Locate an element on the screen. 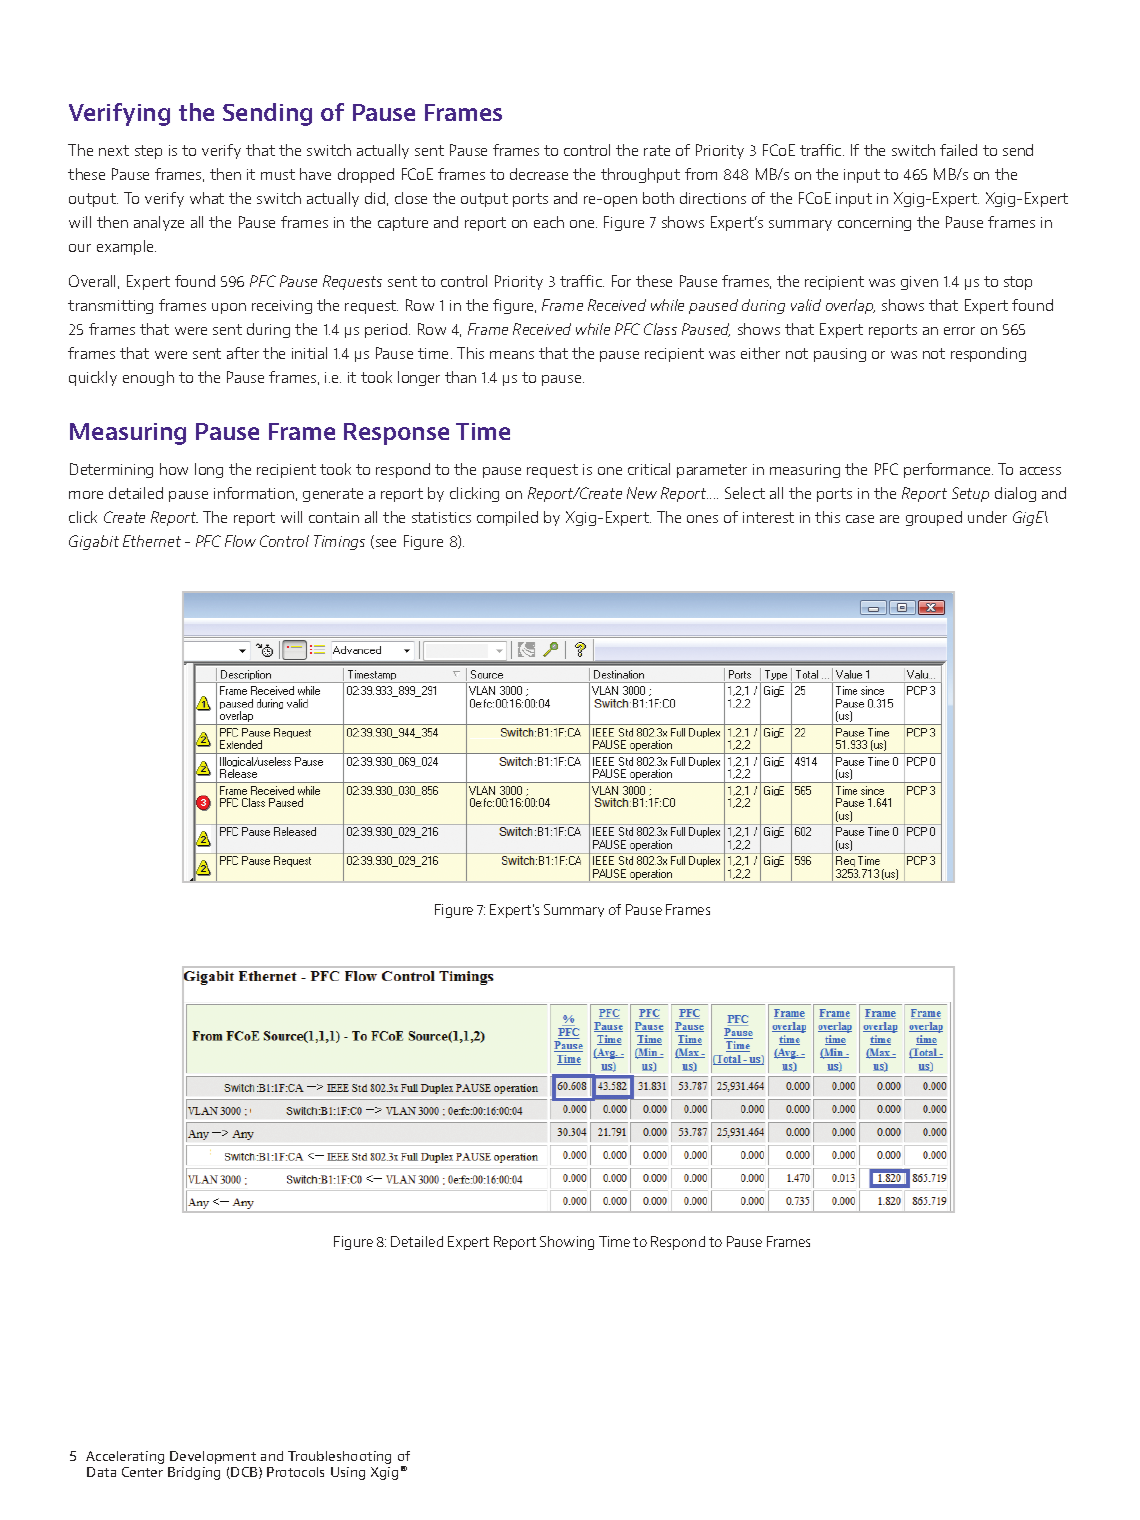  Protocols is located at coordinates (295, 1472).
